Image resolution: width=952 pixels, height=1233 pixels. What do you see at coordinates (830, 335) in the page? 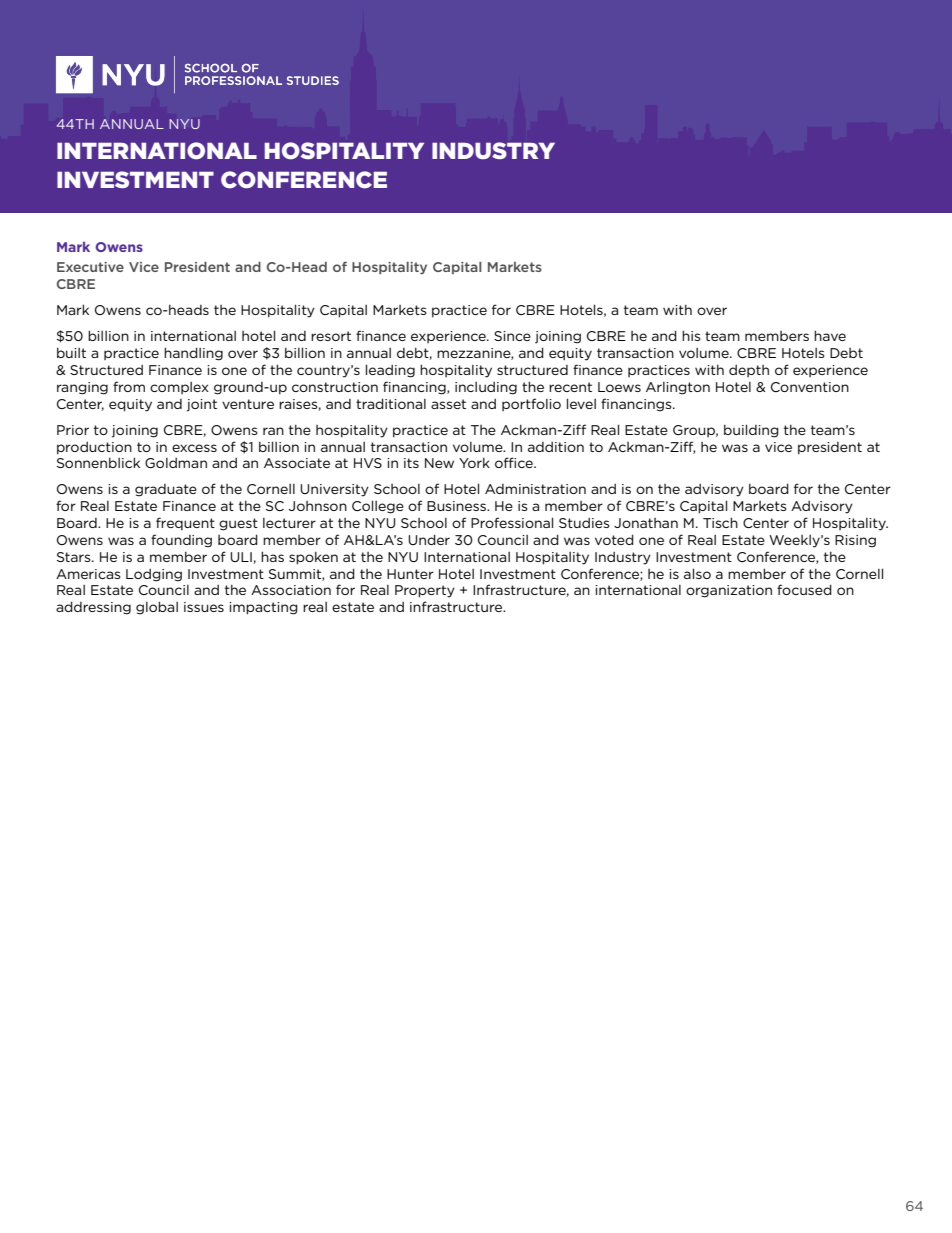
I see `have` at bounding box center [830, 335].
